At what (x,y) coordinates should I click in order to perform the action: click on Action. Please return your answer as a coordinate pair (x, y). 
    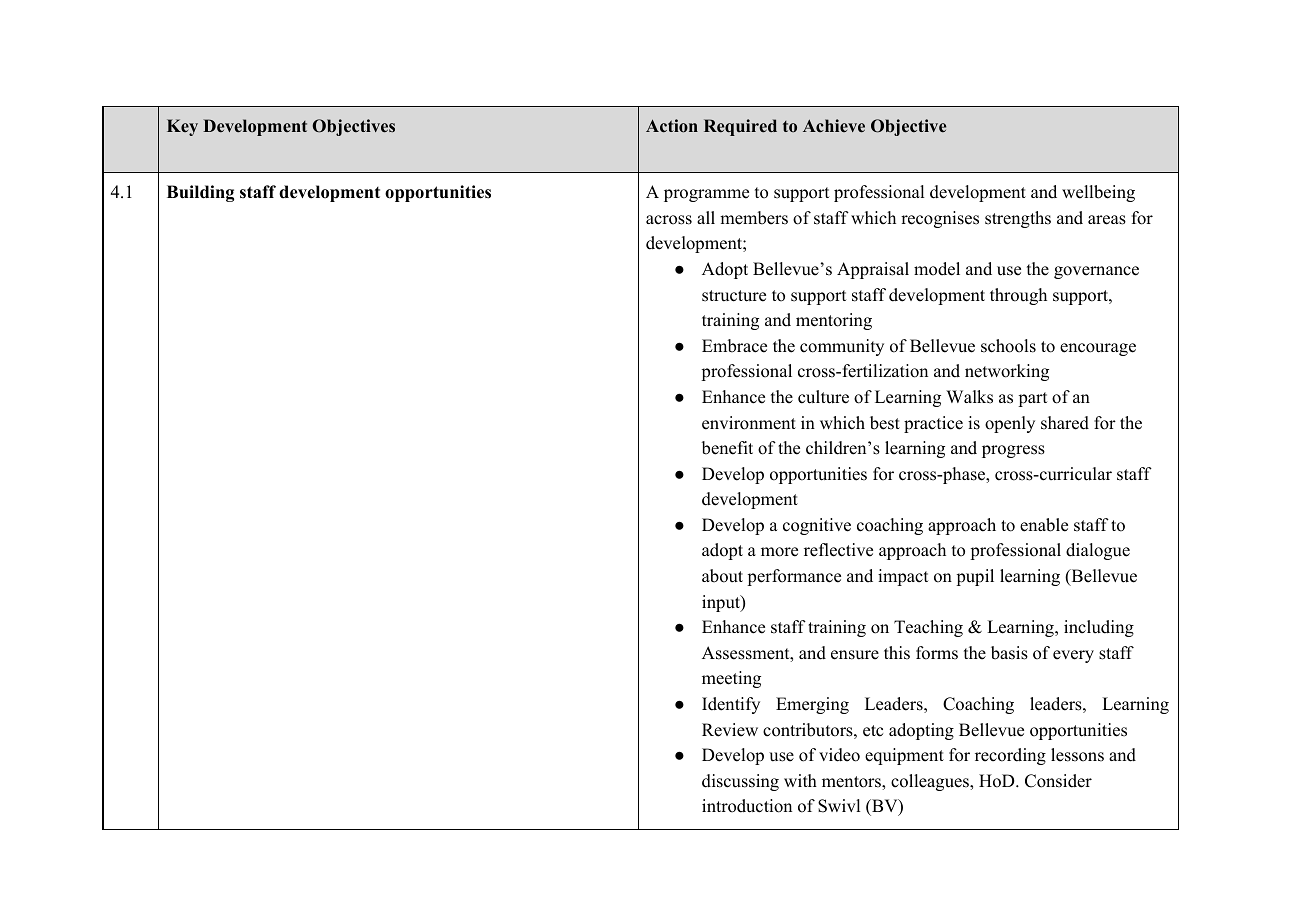
    Looking at the image, I should click on (672, 126).
